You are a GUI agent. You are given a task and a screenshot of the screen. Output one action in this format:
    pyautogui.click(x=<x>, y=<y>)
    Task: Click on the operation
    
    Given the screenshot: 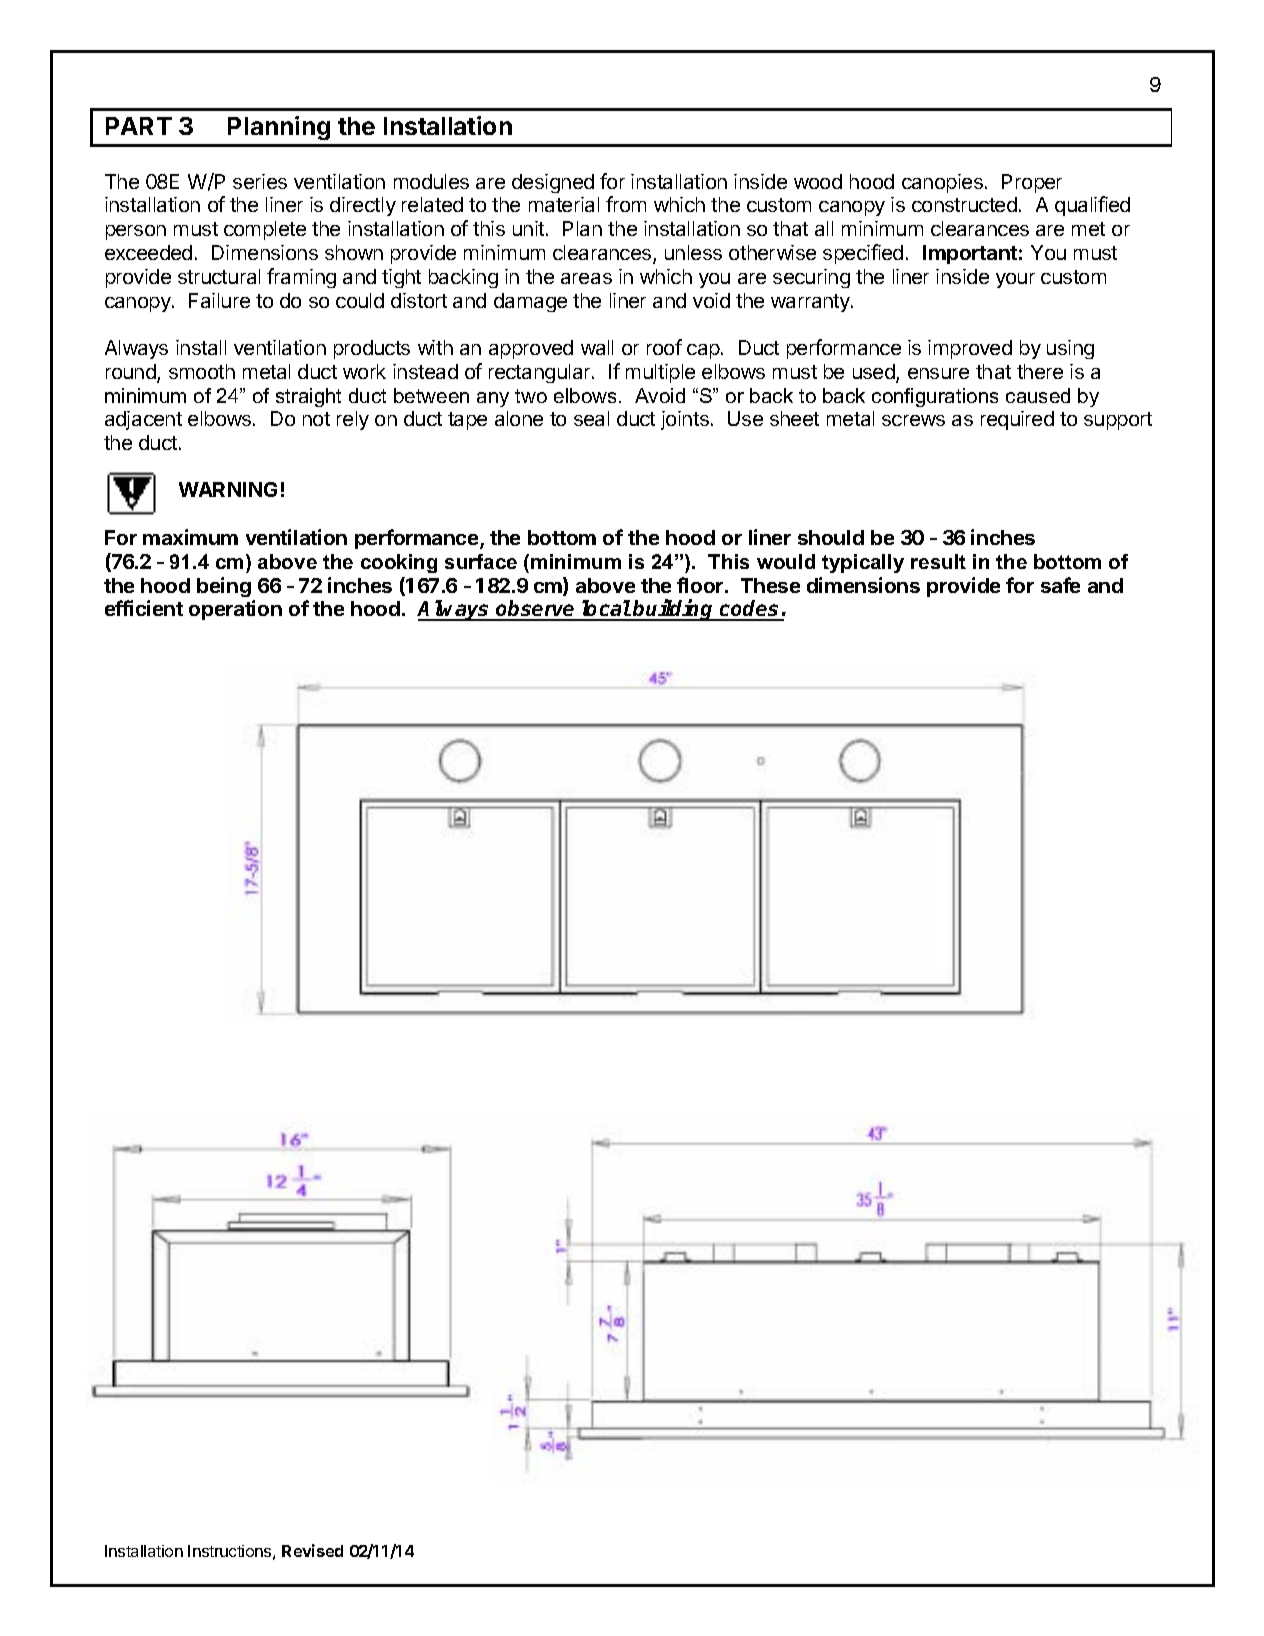 What is the action you would take?
    pyautogui.click(x=235, y=610)
